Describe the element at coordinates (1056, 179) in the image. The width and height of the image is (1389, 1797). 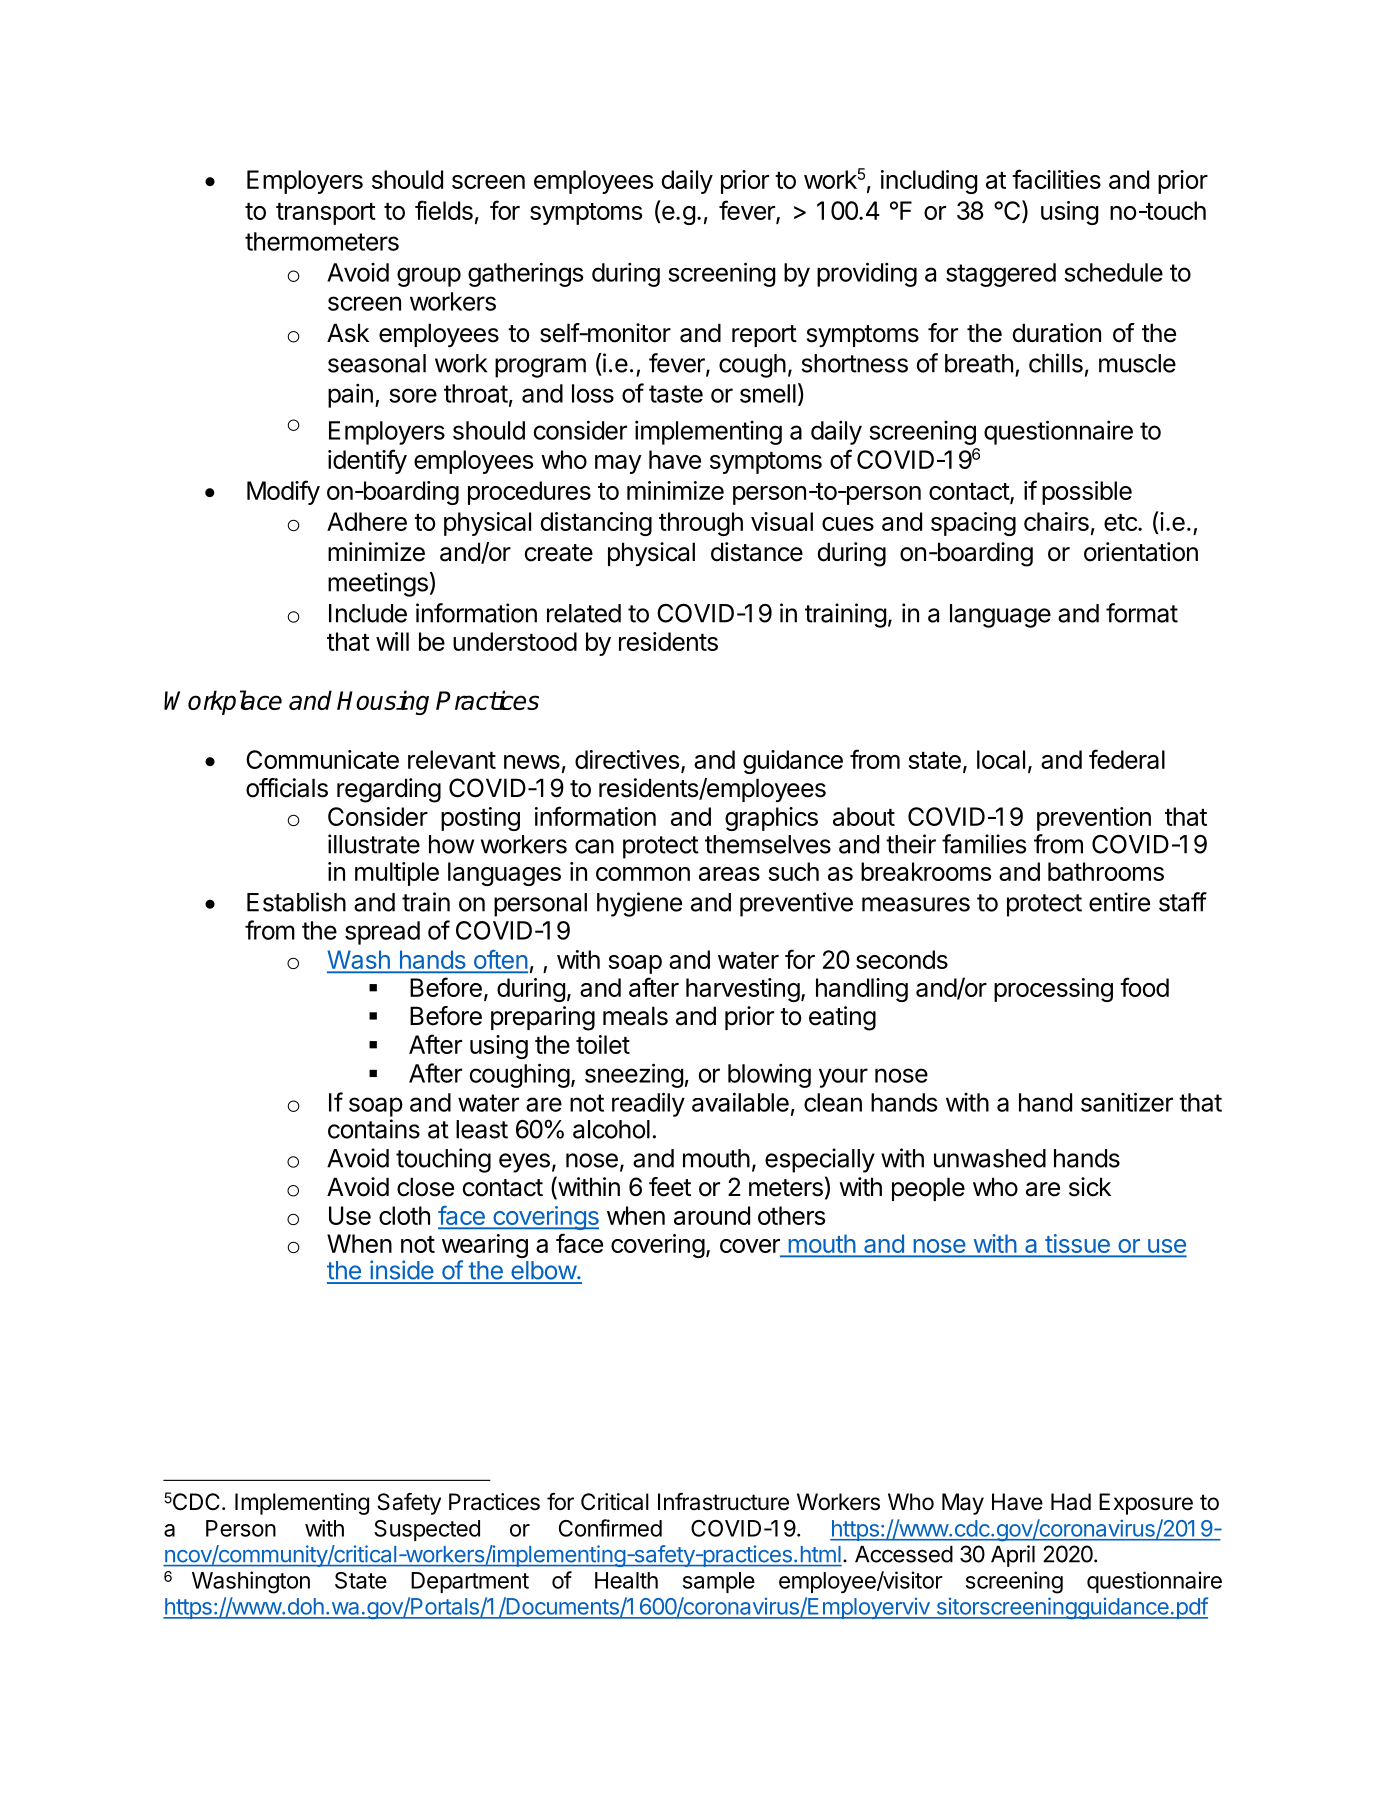
I see `facilities` at that location.
